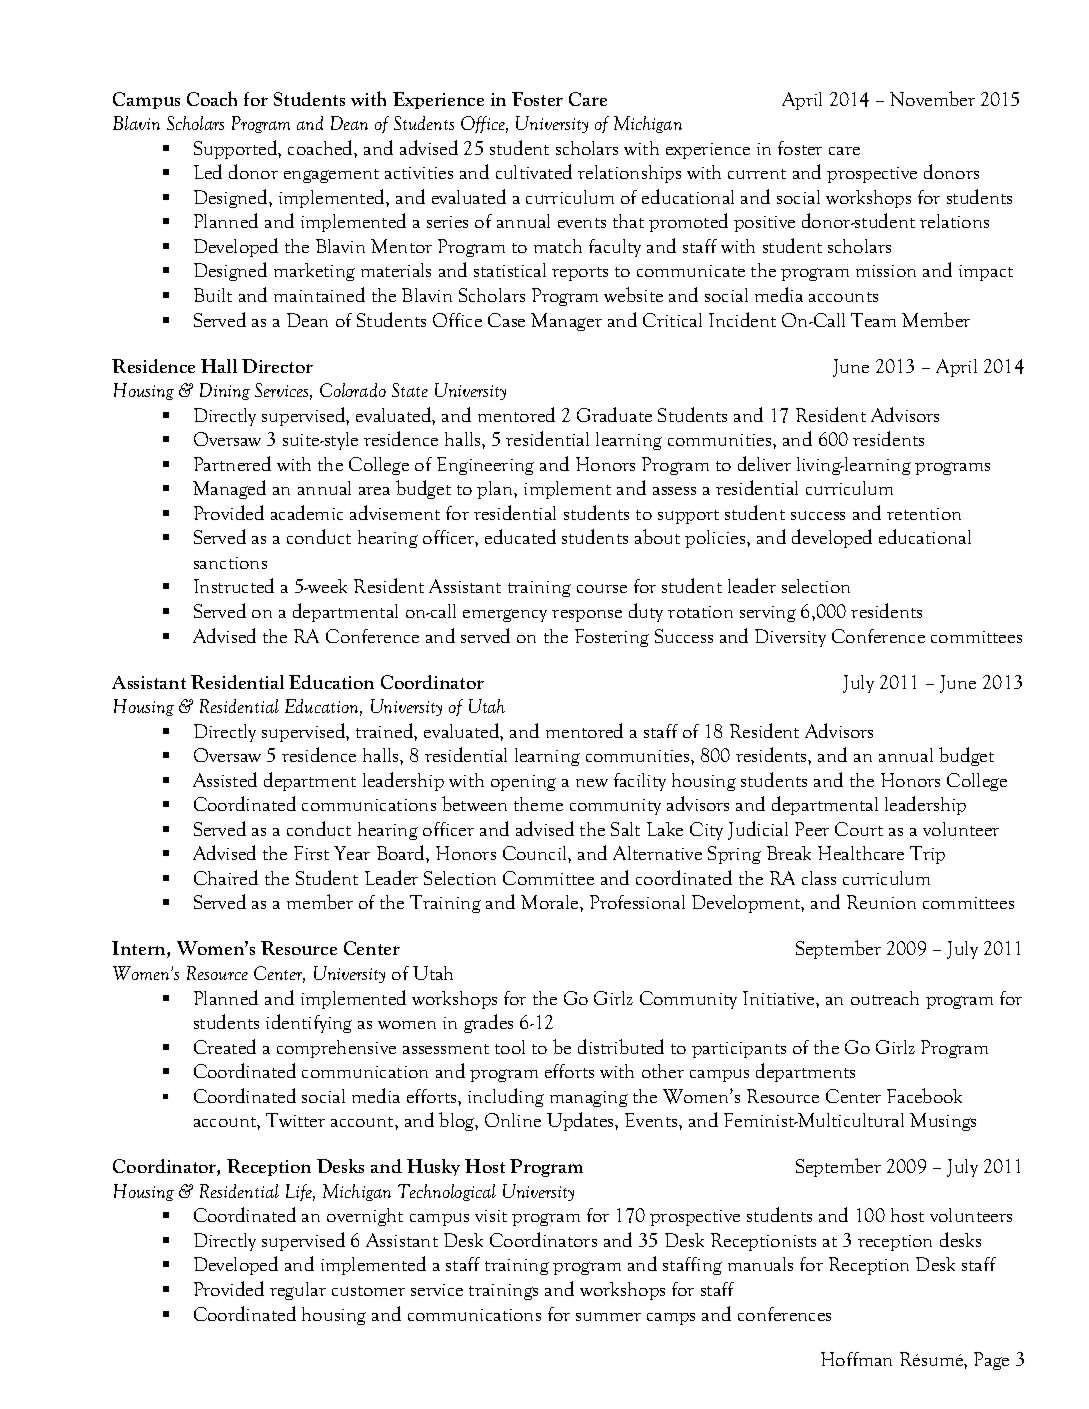 The image size is (1089, 1409). Describe the element at coordinates (859, 829) in the screenshot. I see `Court` at that location.
